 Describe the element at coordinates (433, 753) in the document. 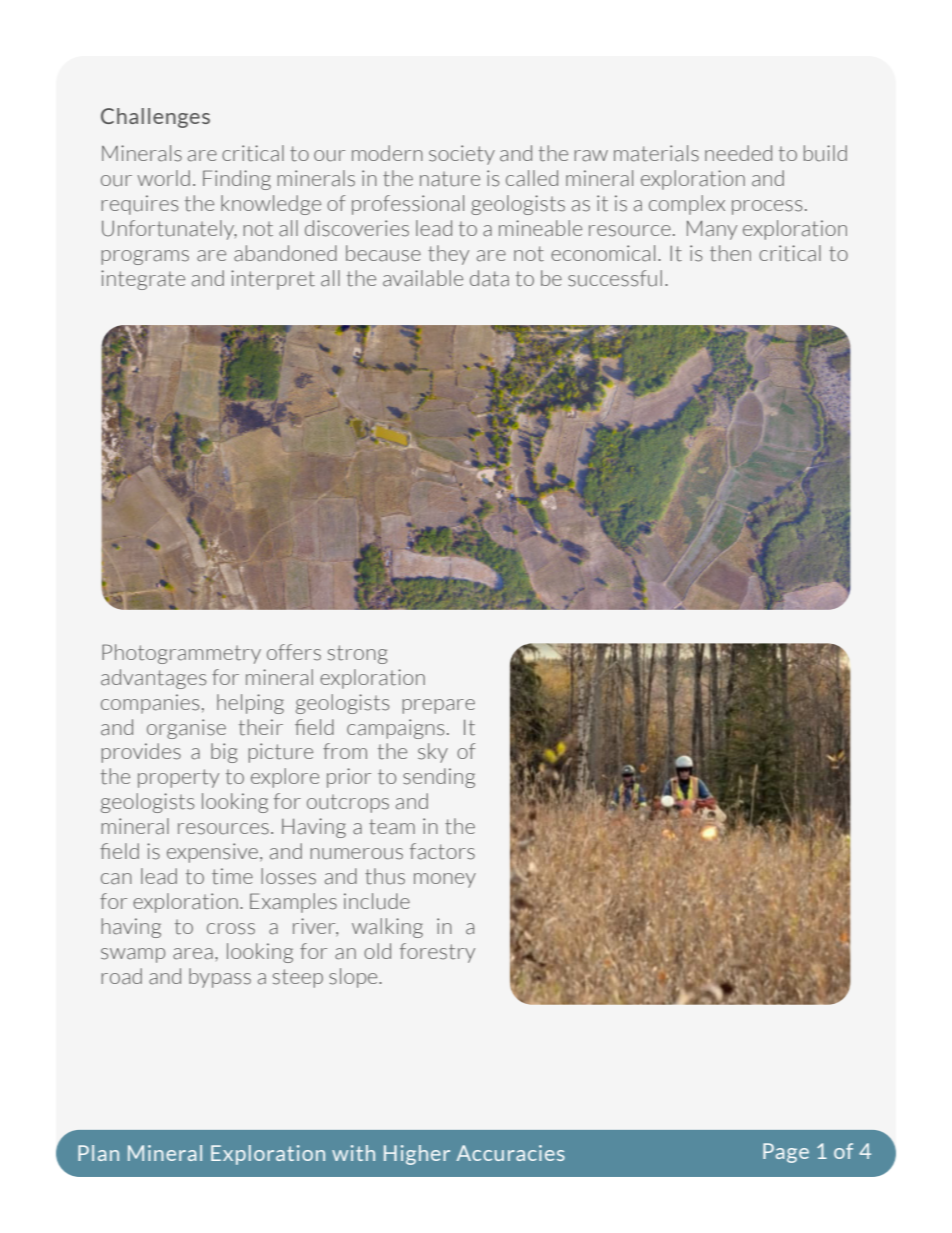

I see `sky` at that location.
